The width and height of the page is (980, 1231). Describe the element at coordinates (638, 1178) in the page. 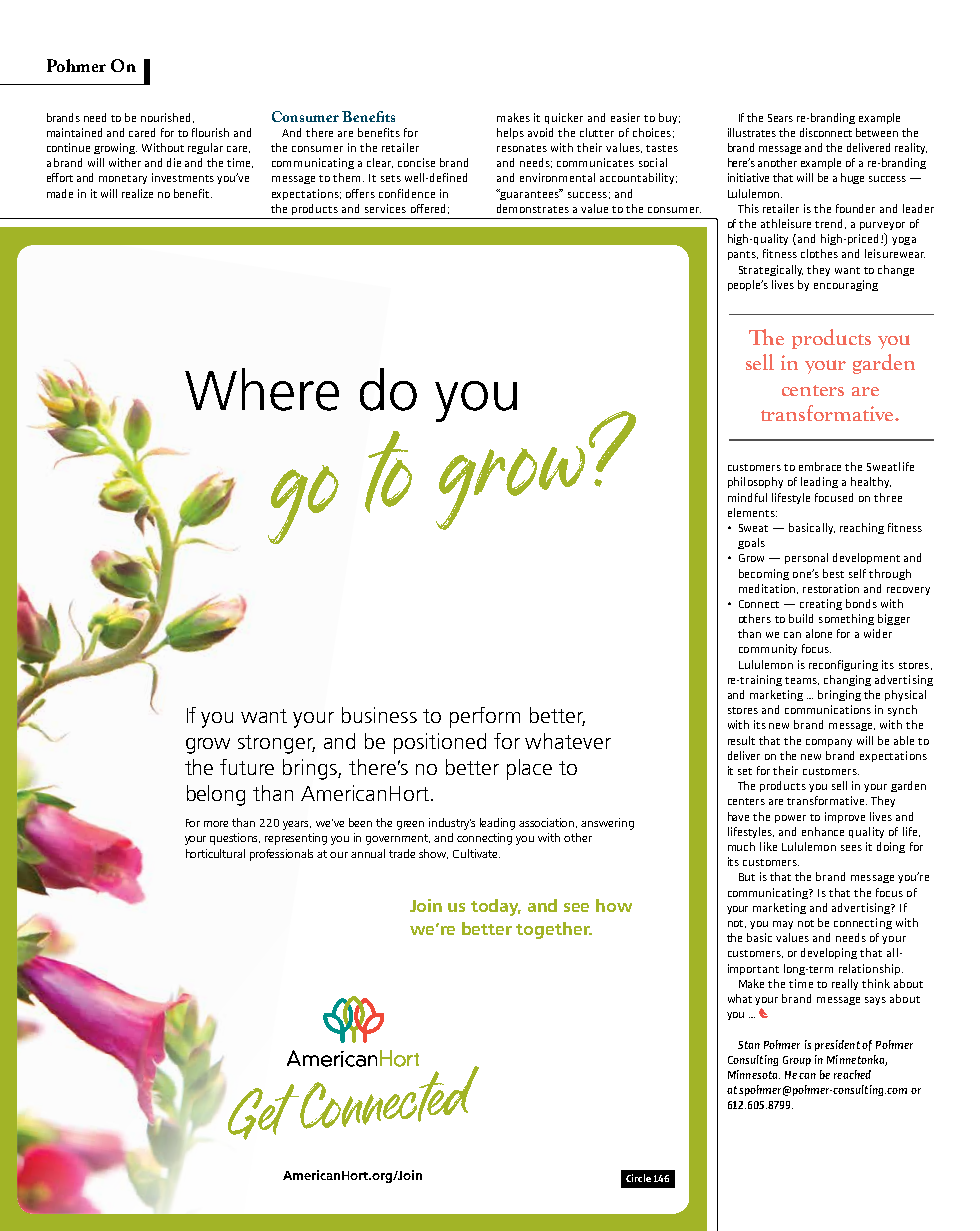

I see `Circle` at that location.
